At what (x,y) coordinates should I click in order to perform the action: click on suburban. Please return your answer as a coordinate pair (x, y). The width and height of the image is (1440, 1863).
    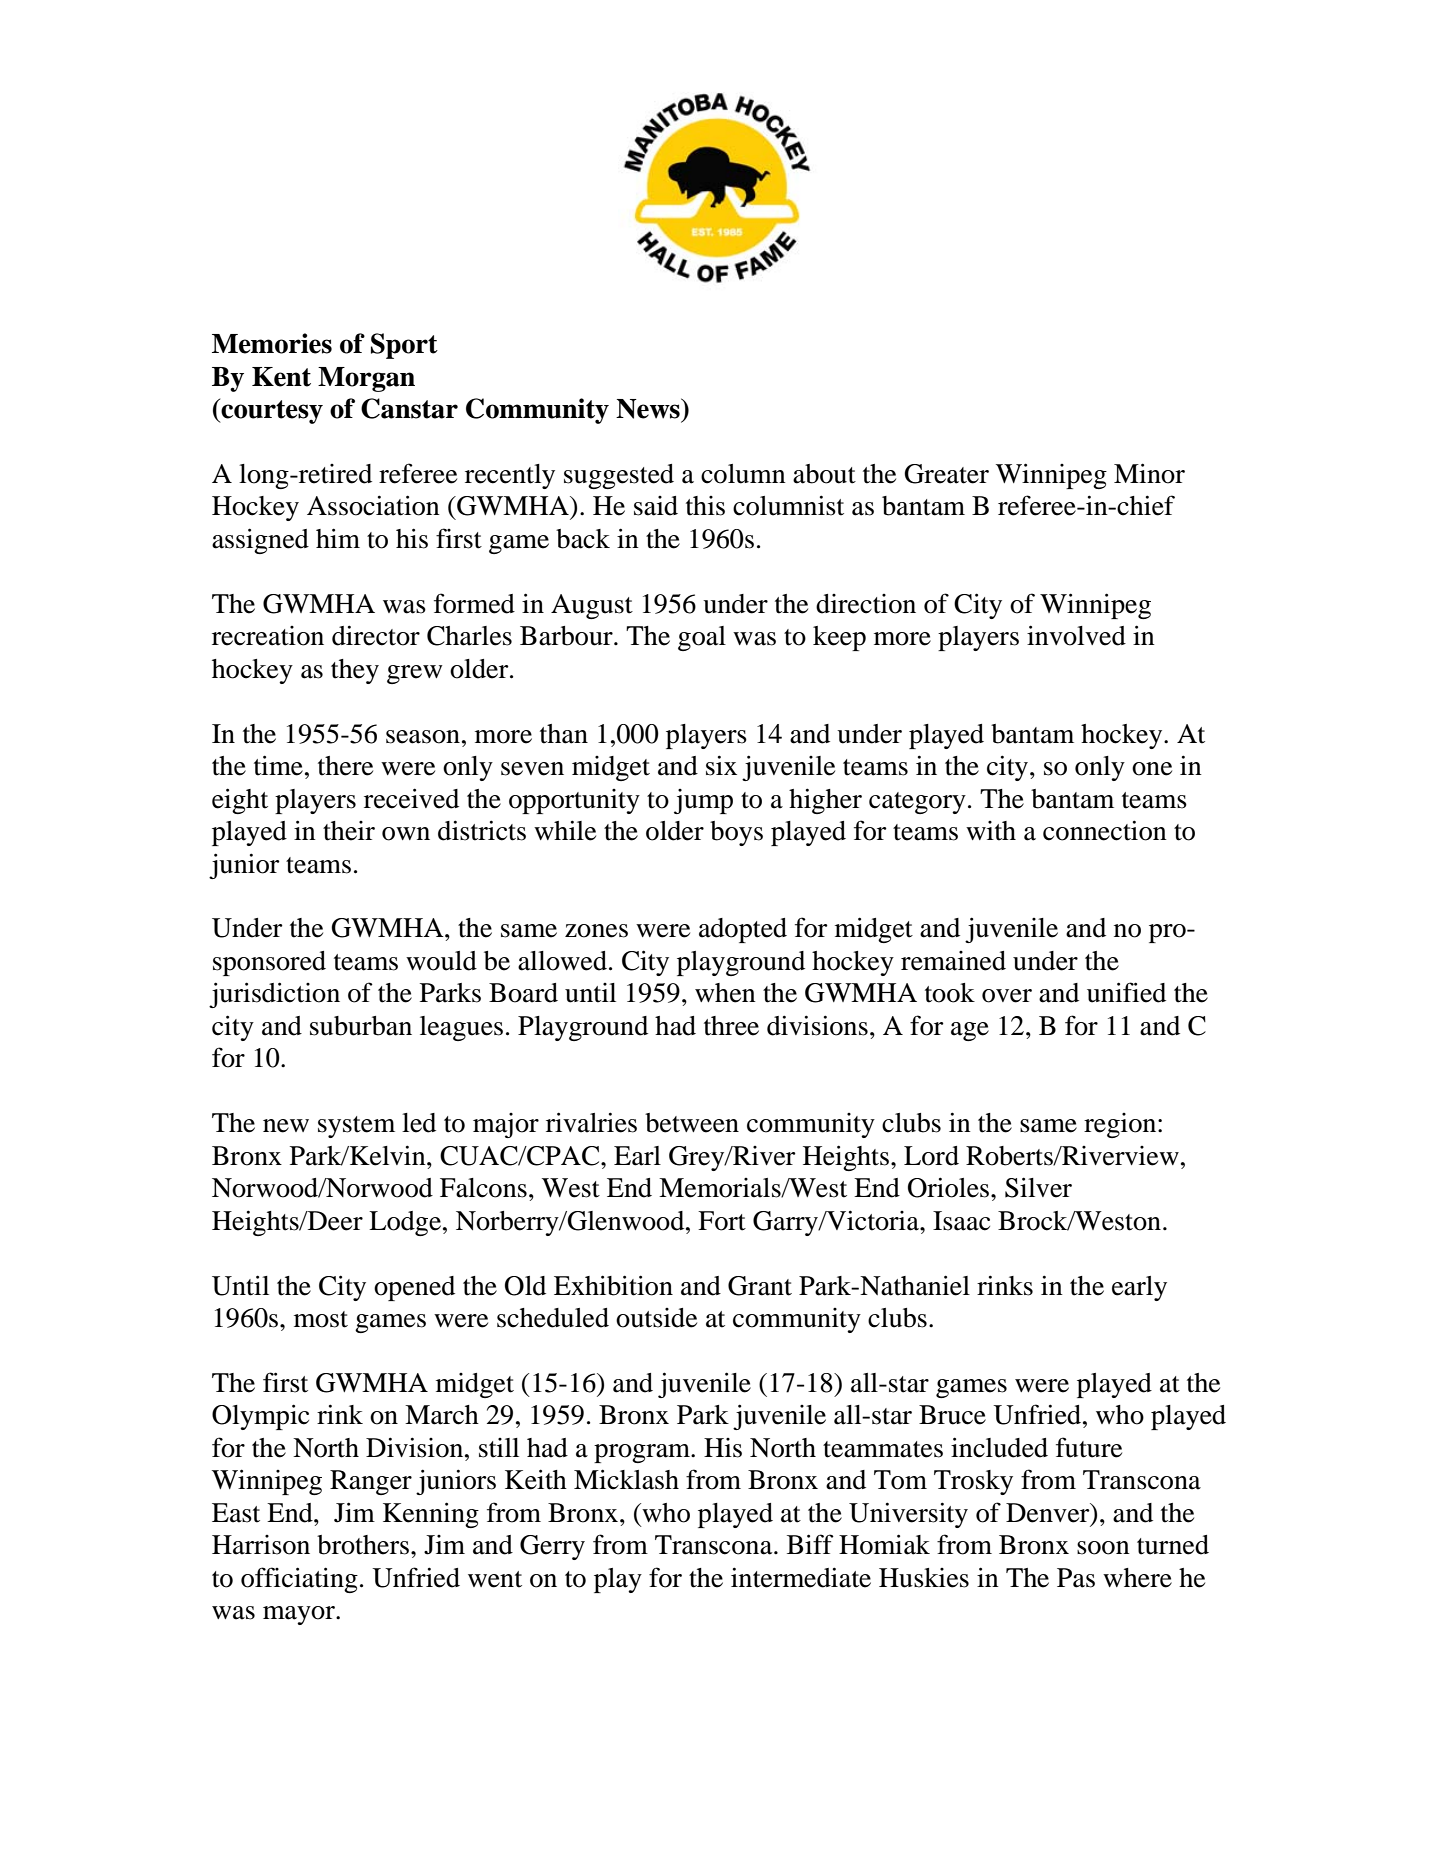
    Looking at the image, I should click on (361, 1026).
